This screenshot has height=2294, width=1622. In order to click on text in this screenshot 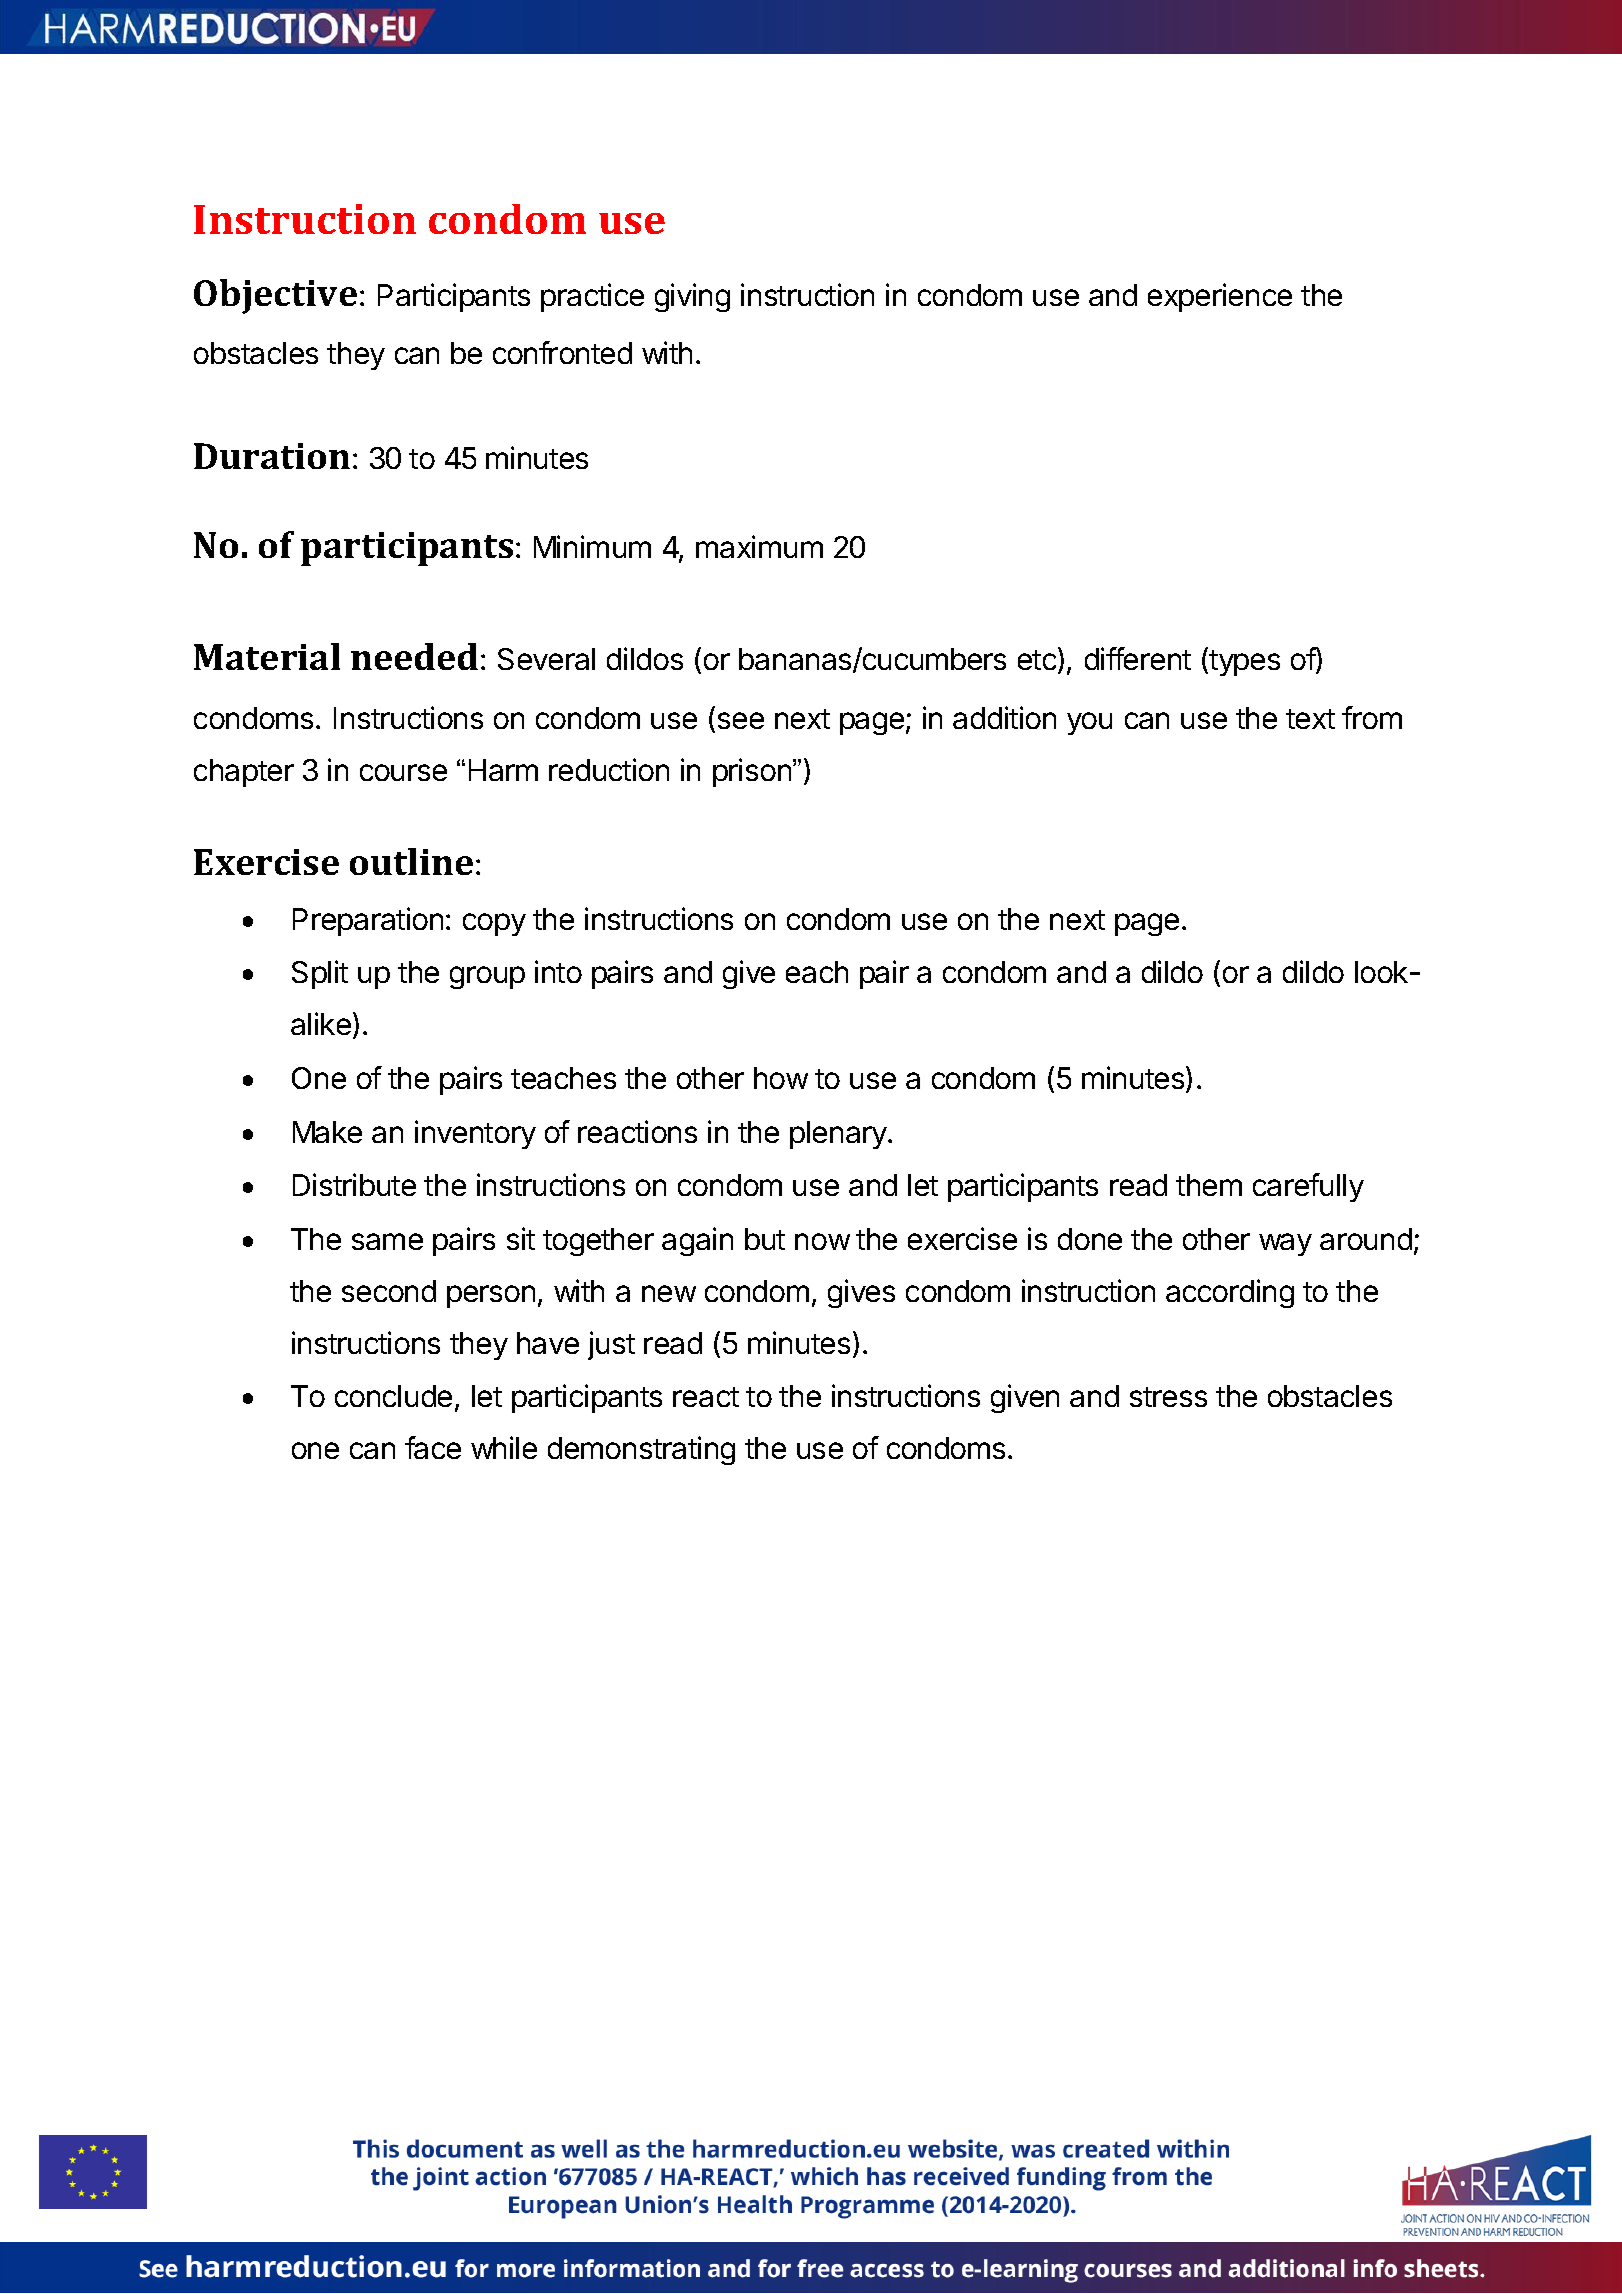, I will do `click(1310, 719)`.
